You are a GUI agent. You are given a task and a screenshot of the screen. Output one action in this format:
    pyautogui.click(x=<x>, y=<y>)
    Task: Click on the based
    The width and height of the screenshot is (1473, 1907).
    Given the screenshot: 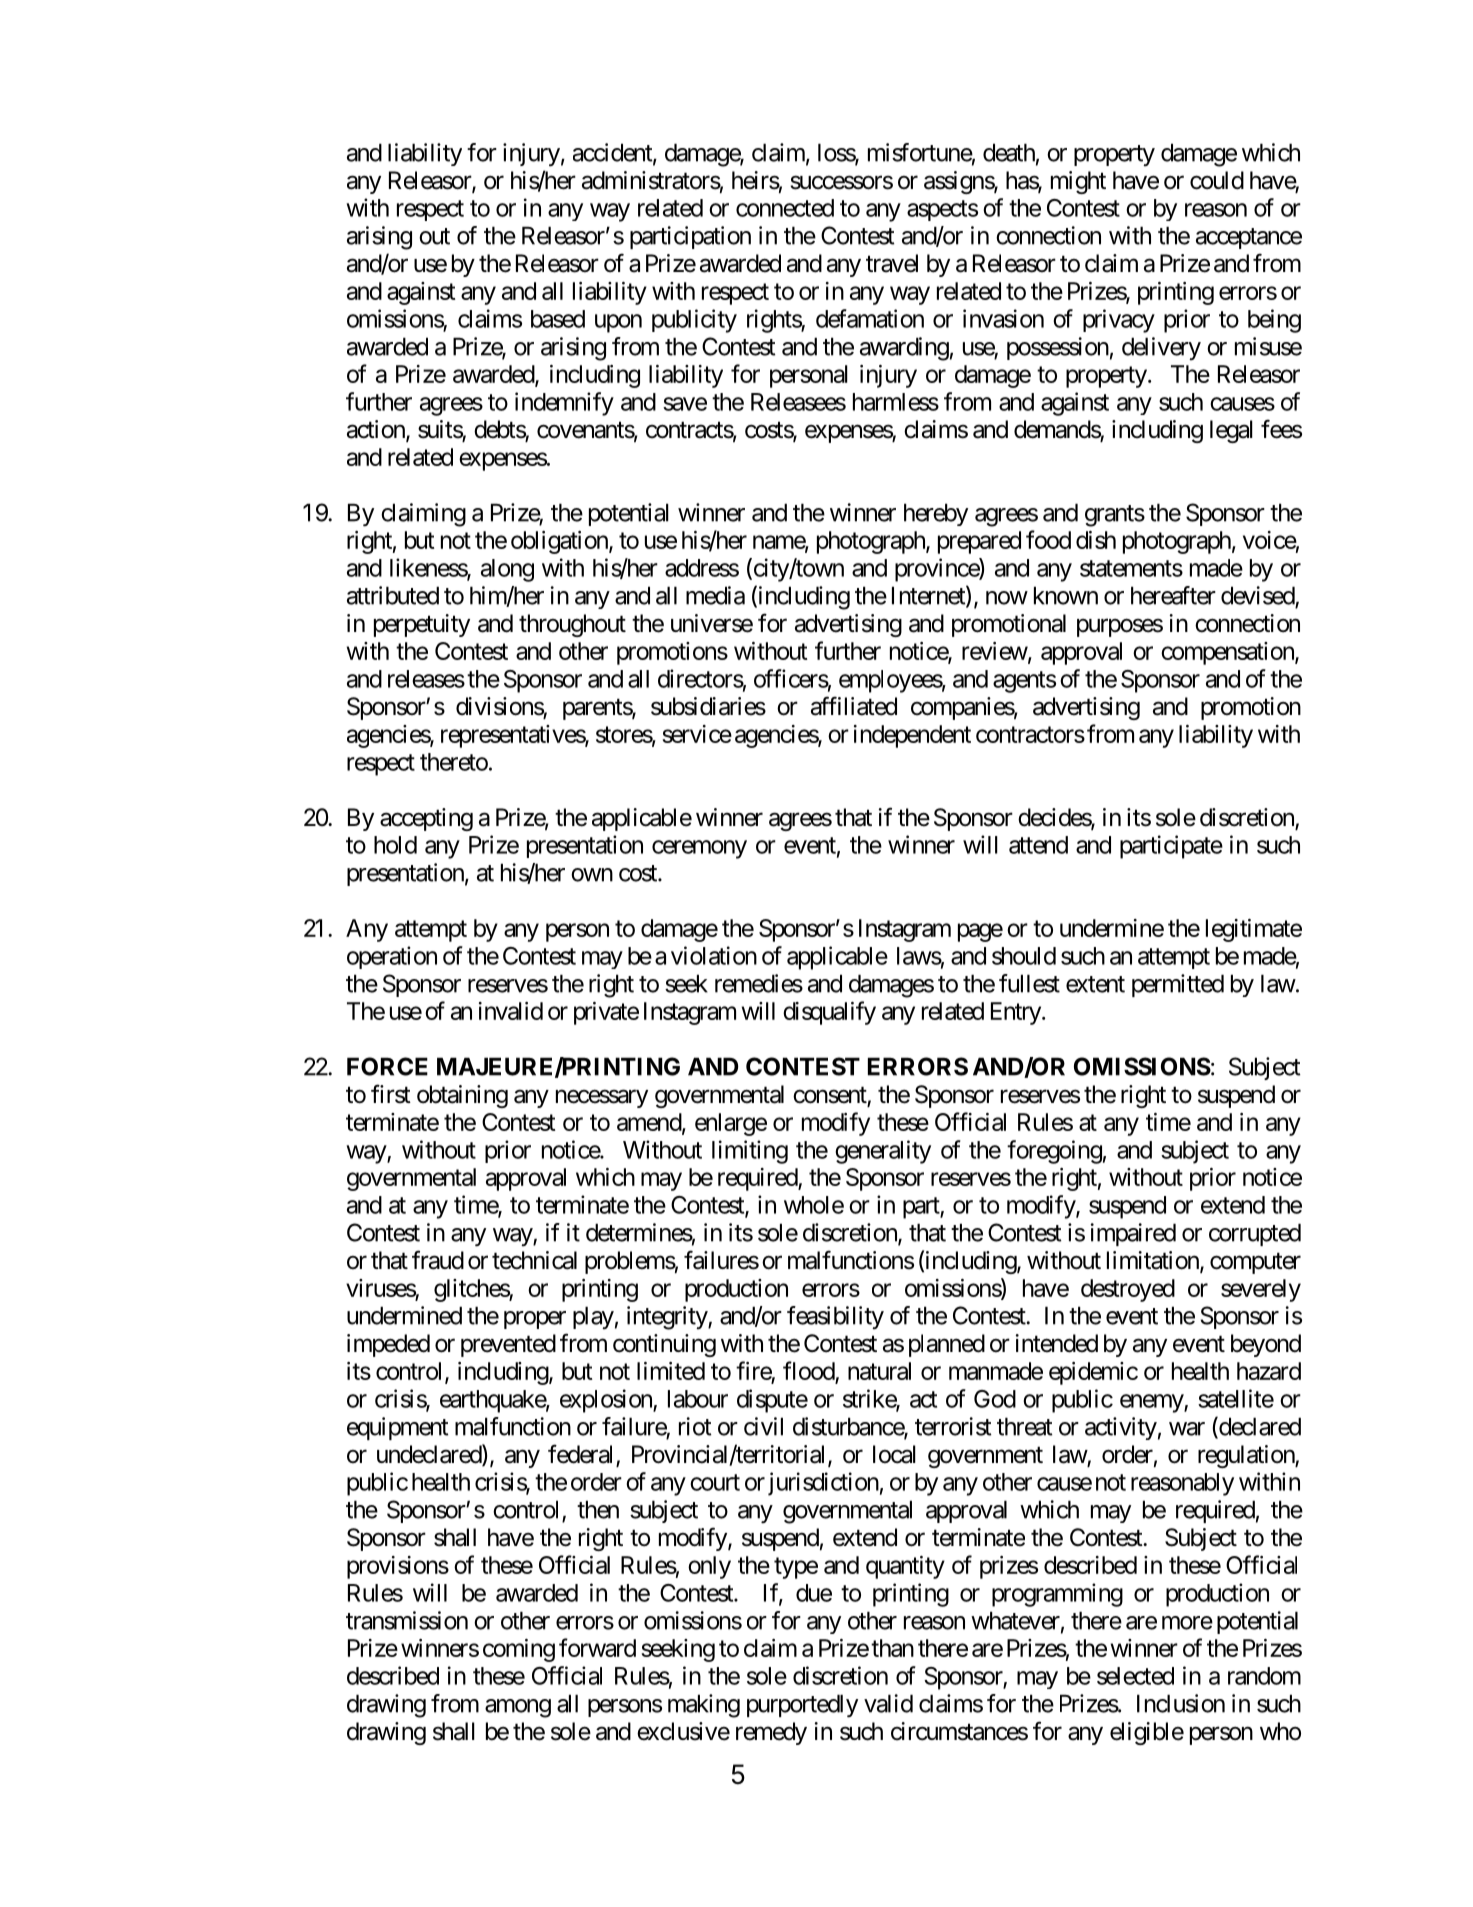 What is the action you would take?
    pyautogui.click(x=558, y=319)
